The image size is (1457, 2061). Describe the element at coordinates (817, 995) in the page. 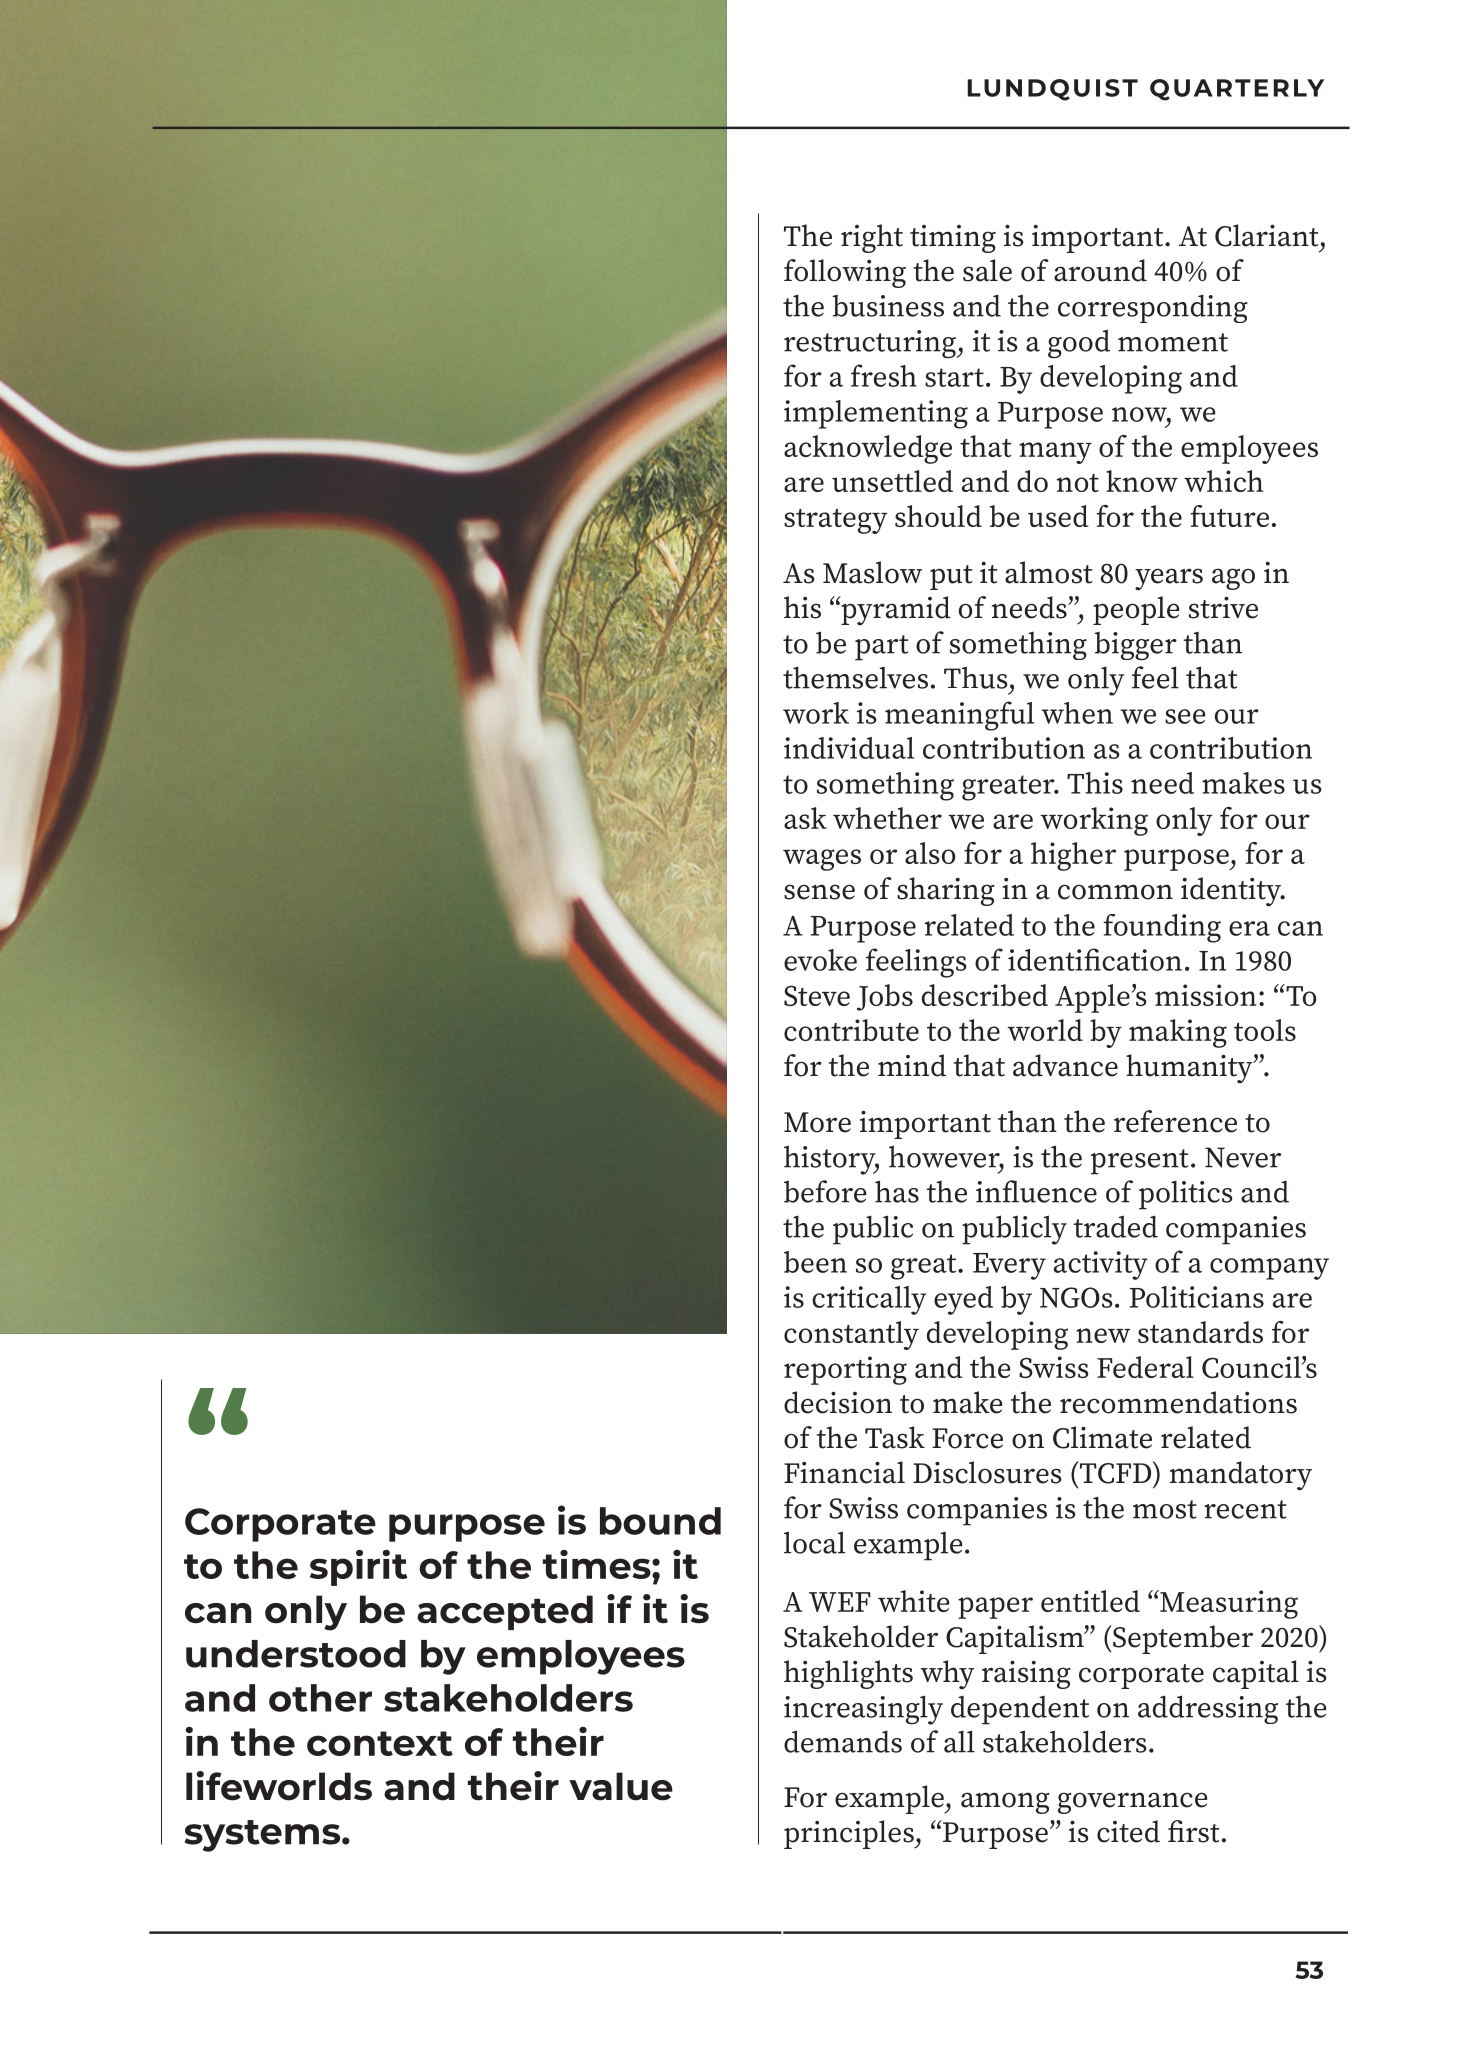

I see `Steve` at that location.
